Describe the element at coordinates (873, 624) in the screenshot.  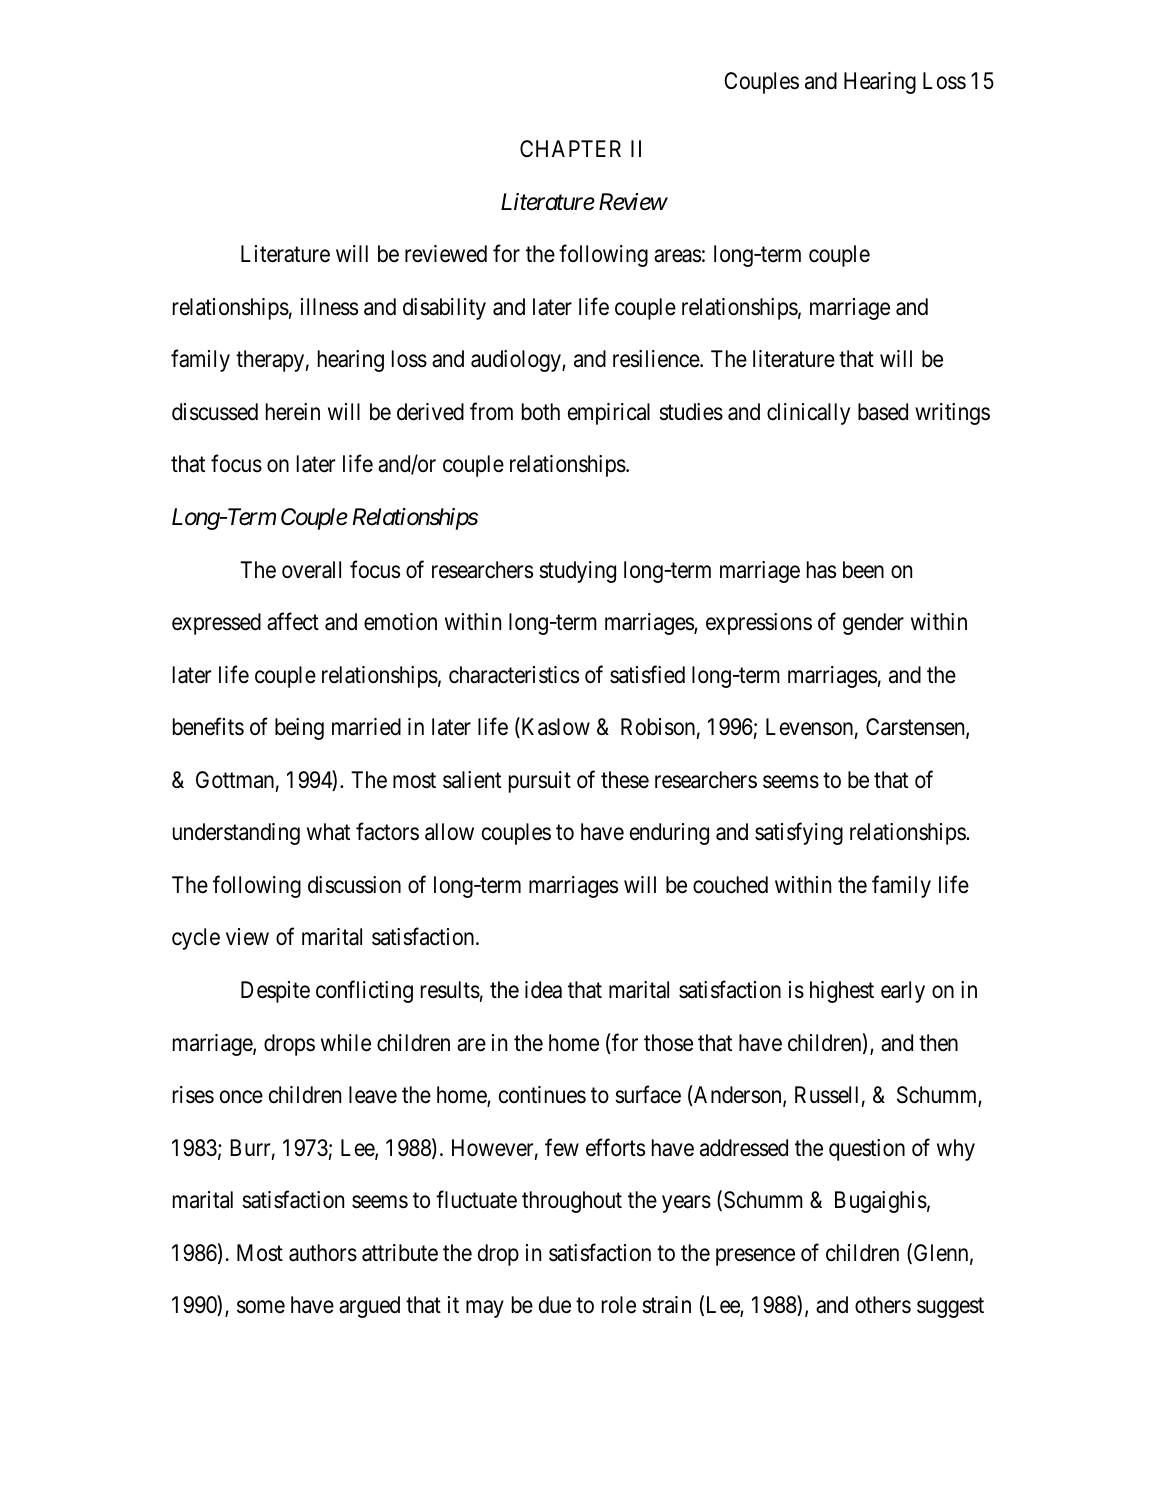
I see `gender` at that location.
